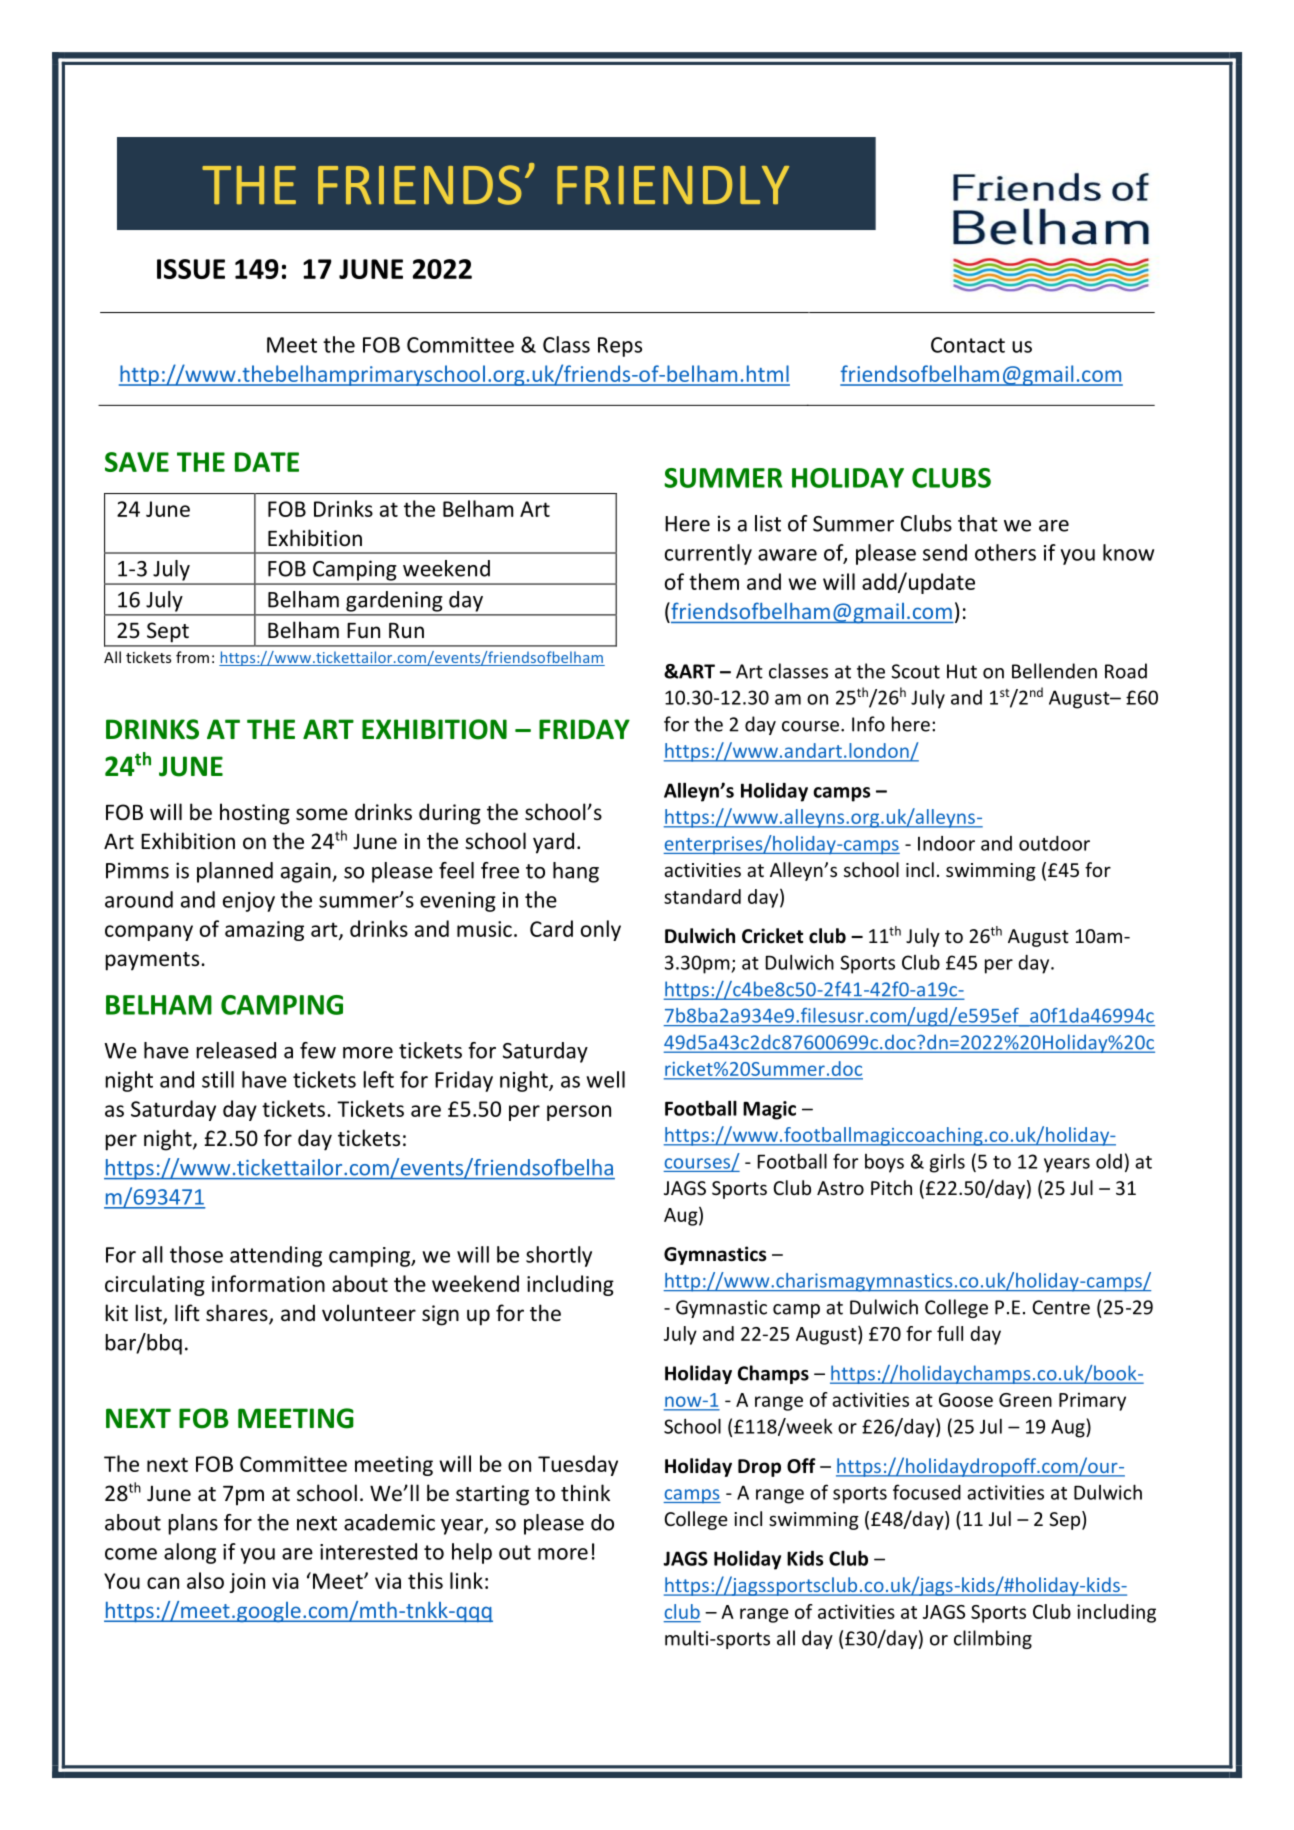 The height and width of the document is (1830, 1294). Describe the element at coordinates (947, 1163) in the document. I see `girls` at that location.
